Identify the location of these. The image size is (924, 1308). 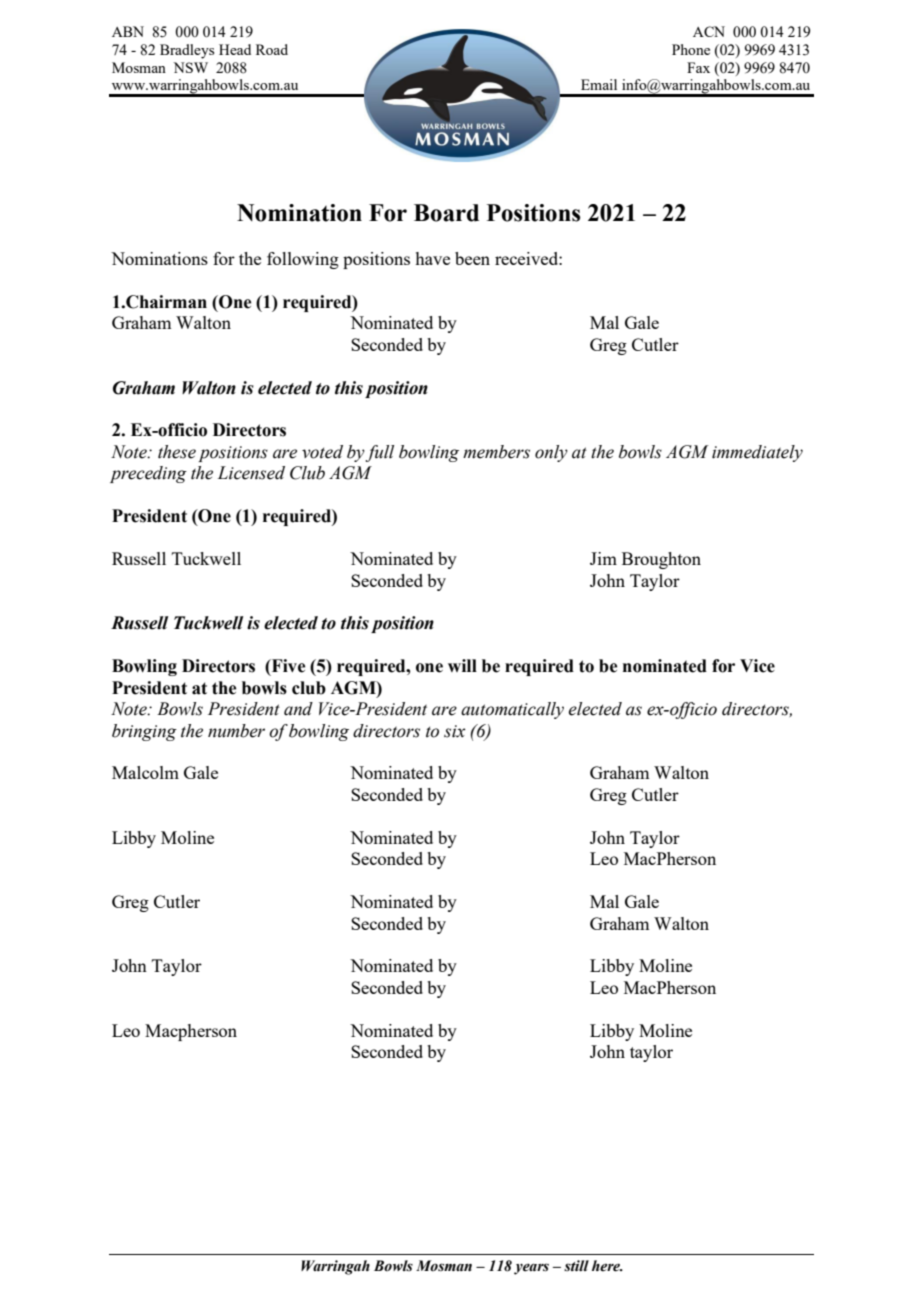
(177, 452).
